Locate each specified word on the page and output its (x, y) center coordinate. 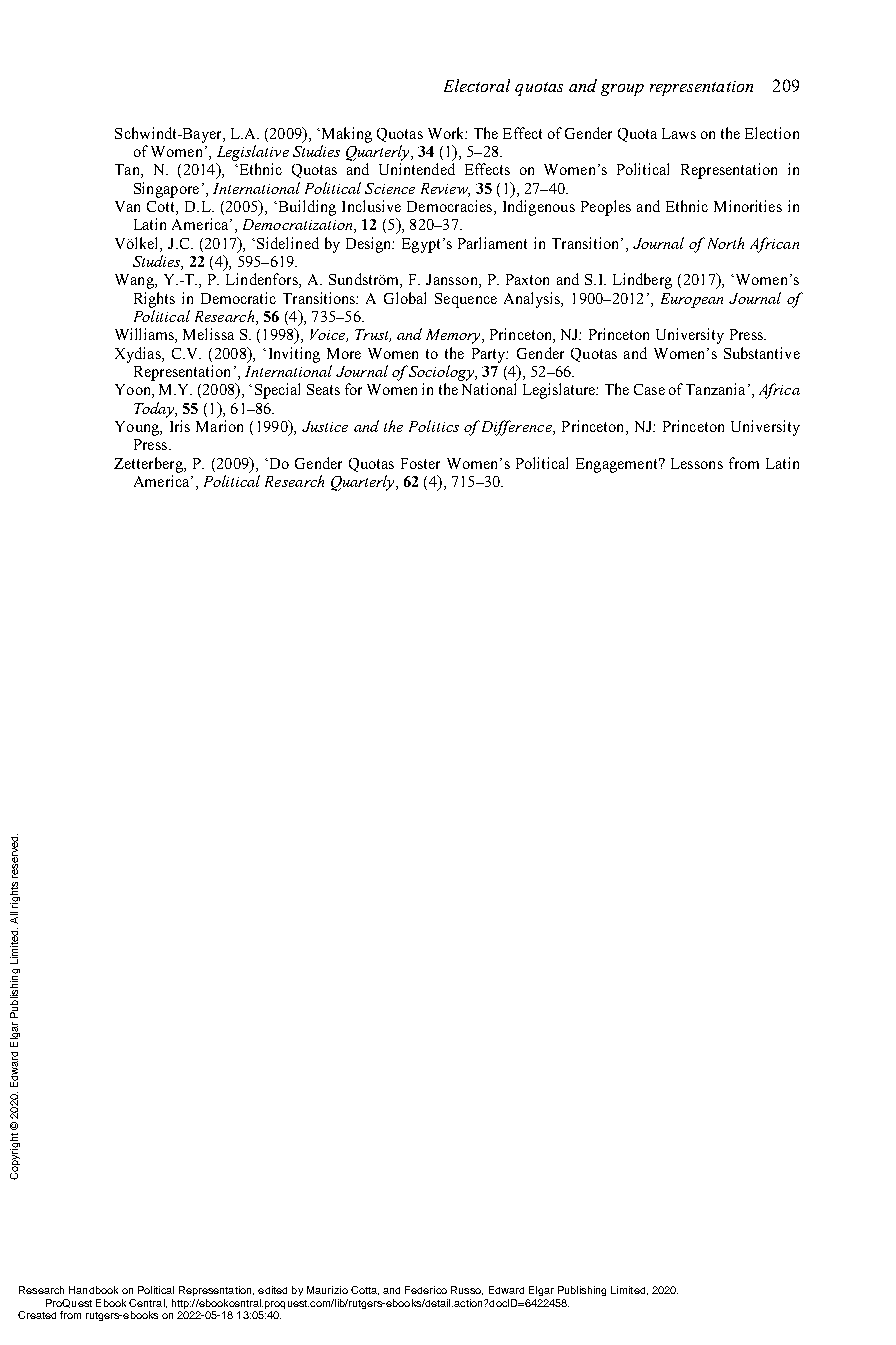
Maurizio (327, 1290)
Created (37, 1315)
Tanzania (715, 389)
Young (138, 428)
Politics (434, 426)
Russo (467, 1290)
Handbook (93, 1290)
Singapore (166, 190)
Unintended (417, 169)
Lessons (697, 463)
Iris (180, 426)
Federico (426, 1290)
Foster (420, 463)
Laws (679, 133)
